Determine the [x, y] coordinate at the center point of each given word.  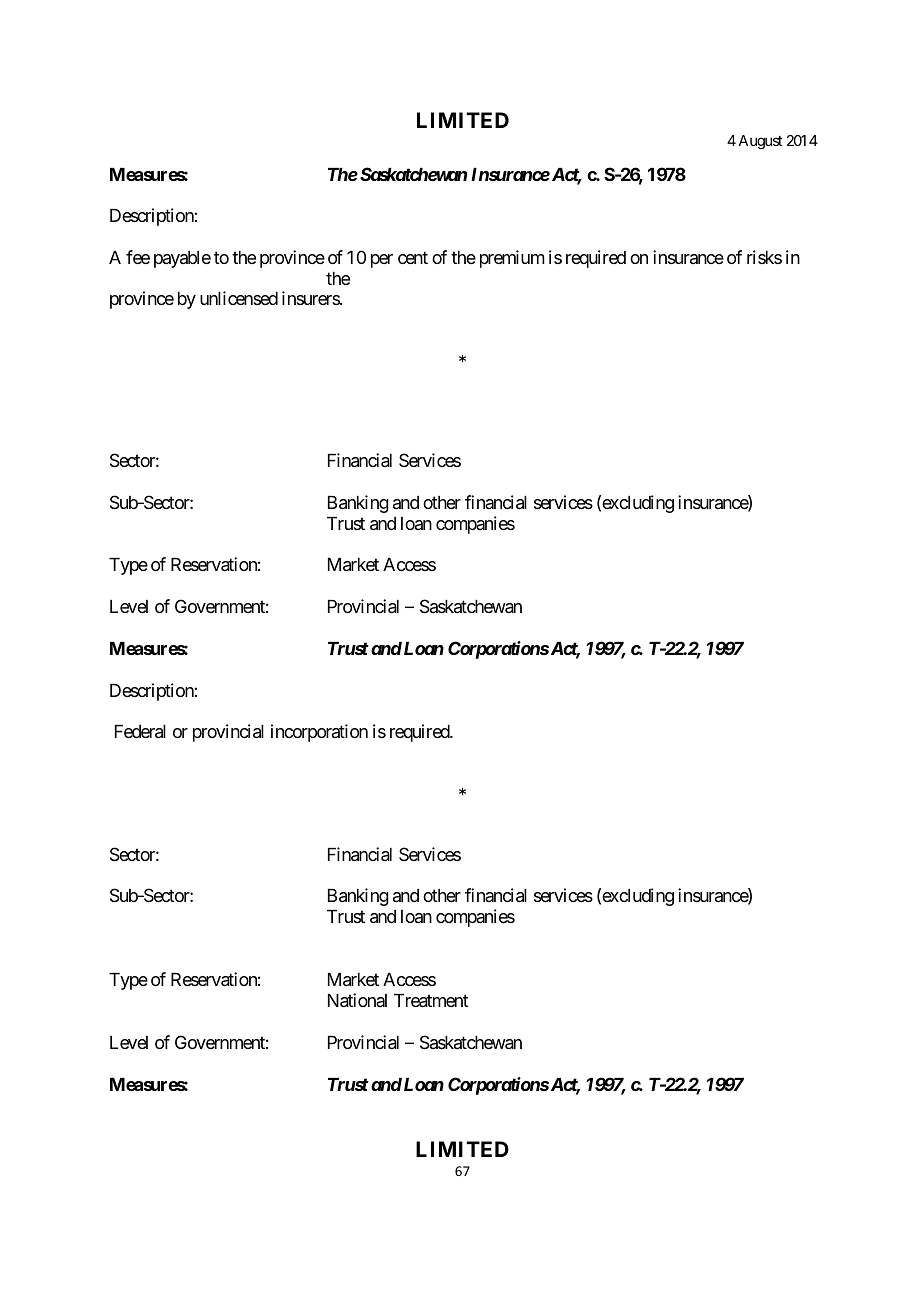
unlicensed [239, 298]
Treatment [431, 1001]
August [760, 142]
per [382, 261]
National [357, 1000]
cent [413, 257]
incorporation [319, 733]
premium [512, 259]
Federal [140, 732]
